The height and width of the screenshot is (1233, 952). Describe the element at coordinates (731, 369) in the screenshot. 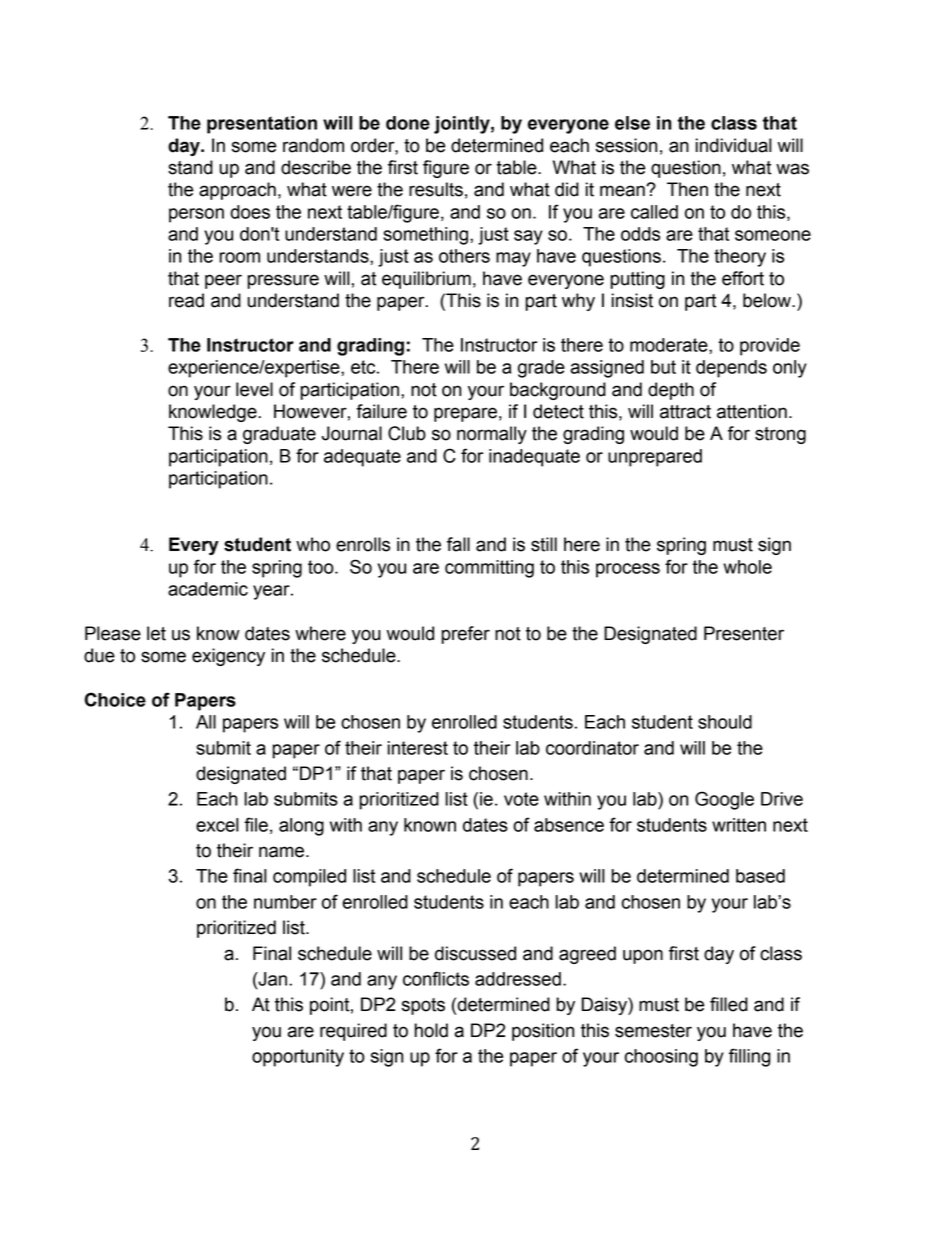

I see `depends` at that location.
